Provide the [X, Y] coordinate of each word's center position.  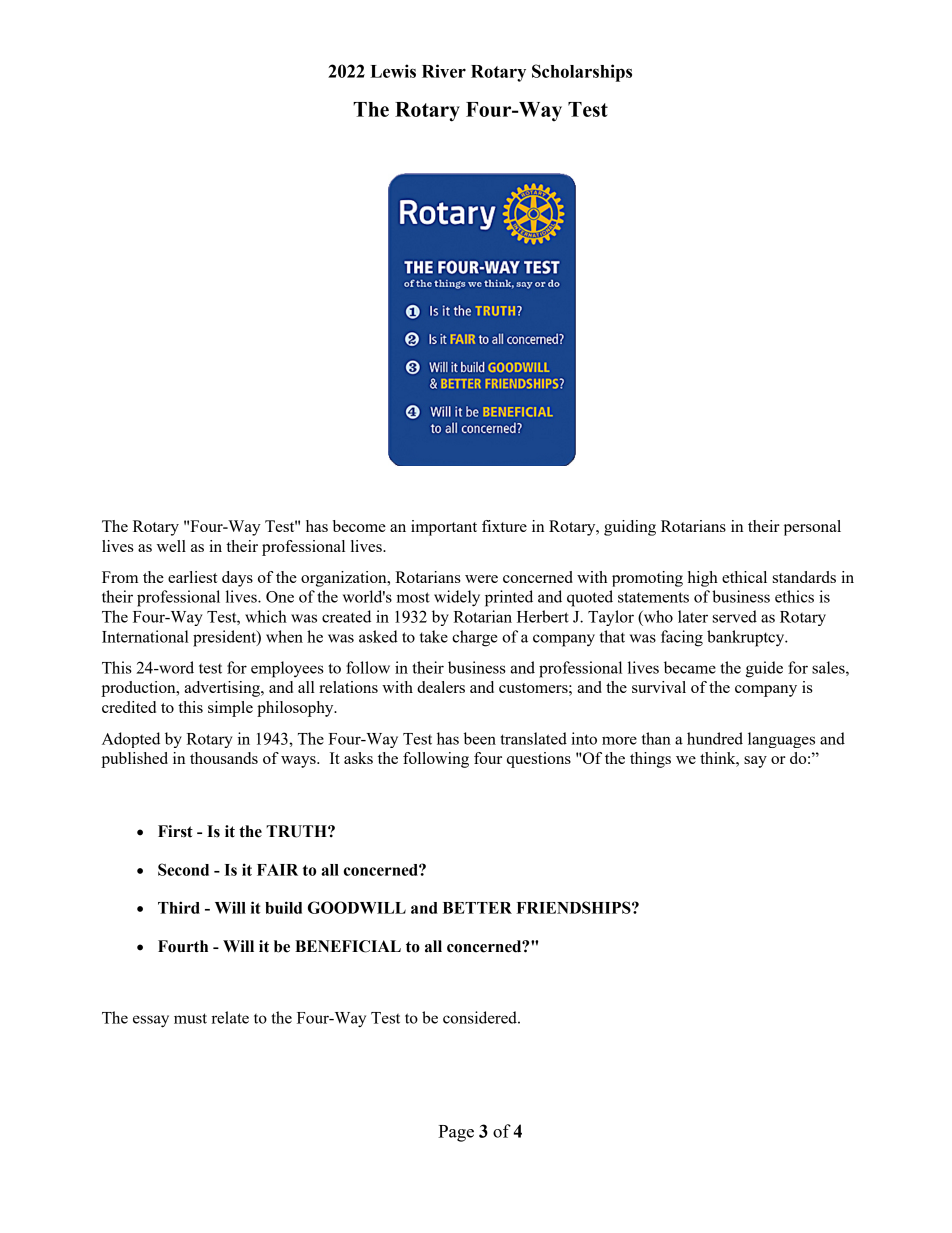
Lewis [393, 71]
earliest [193, 577]
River [444, 71]
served [735, 616]
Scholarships [582, 73]
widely [457, 598]
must [190, 1018]
